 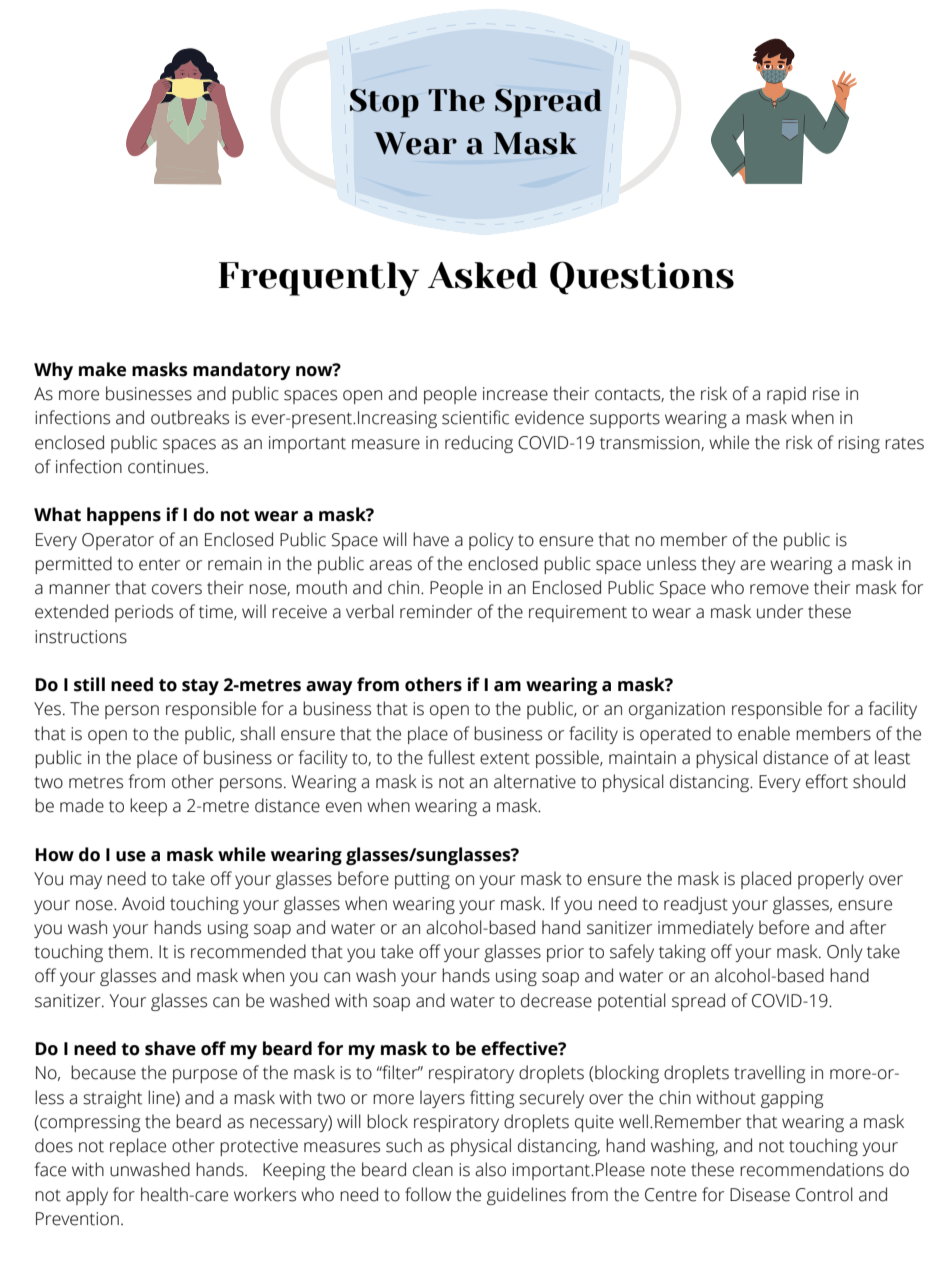 What do you see at coordinates (642, 278) in the page?
I see `Questions` at bounding box center [642, 278].
